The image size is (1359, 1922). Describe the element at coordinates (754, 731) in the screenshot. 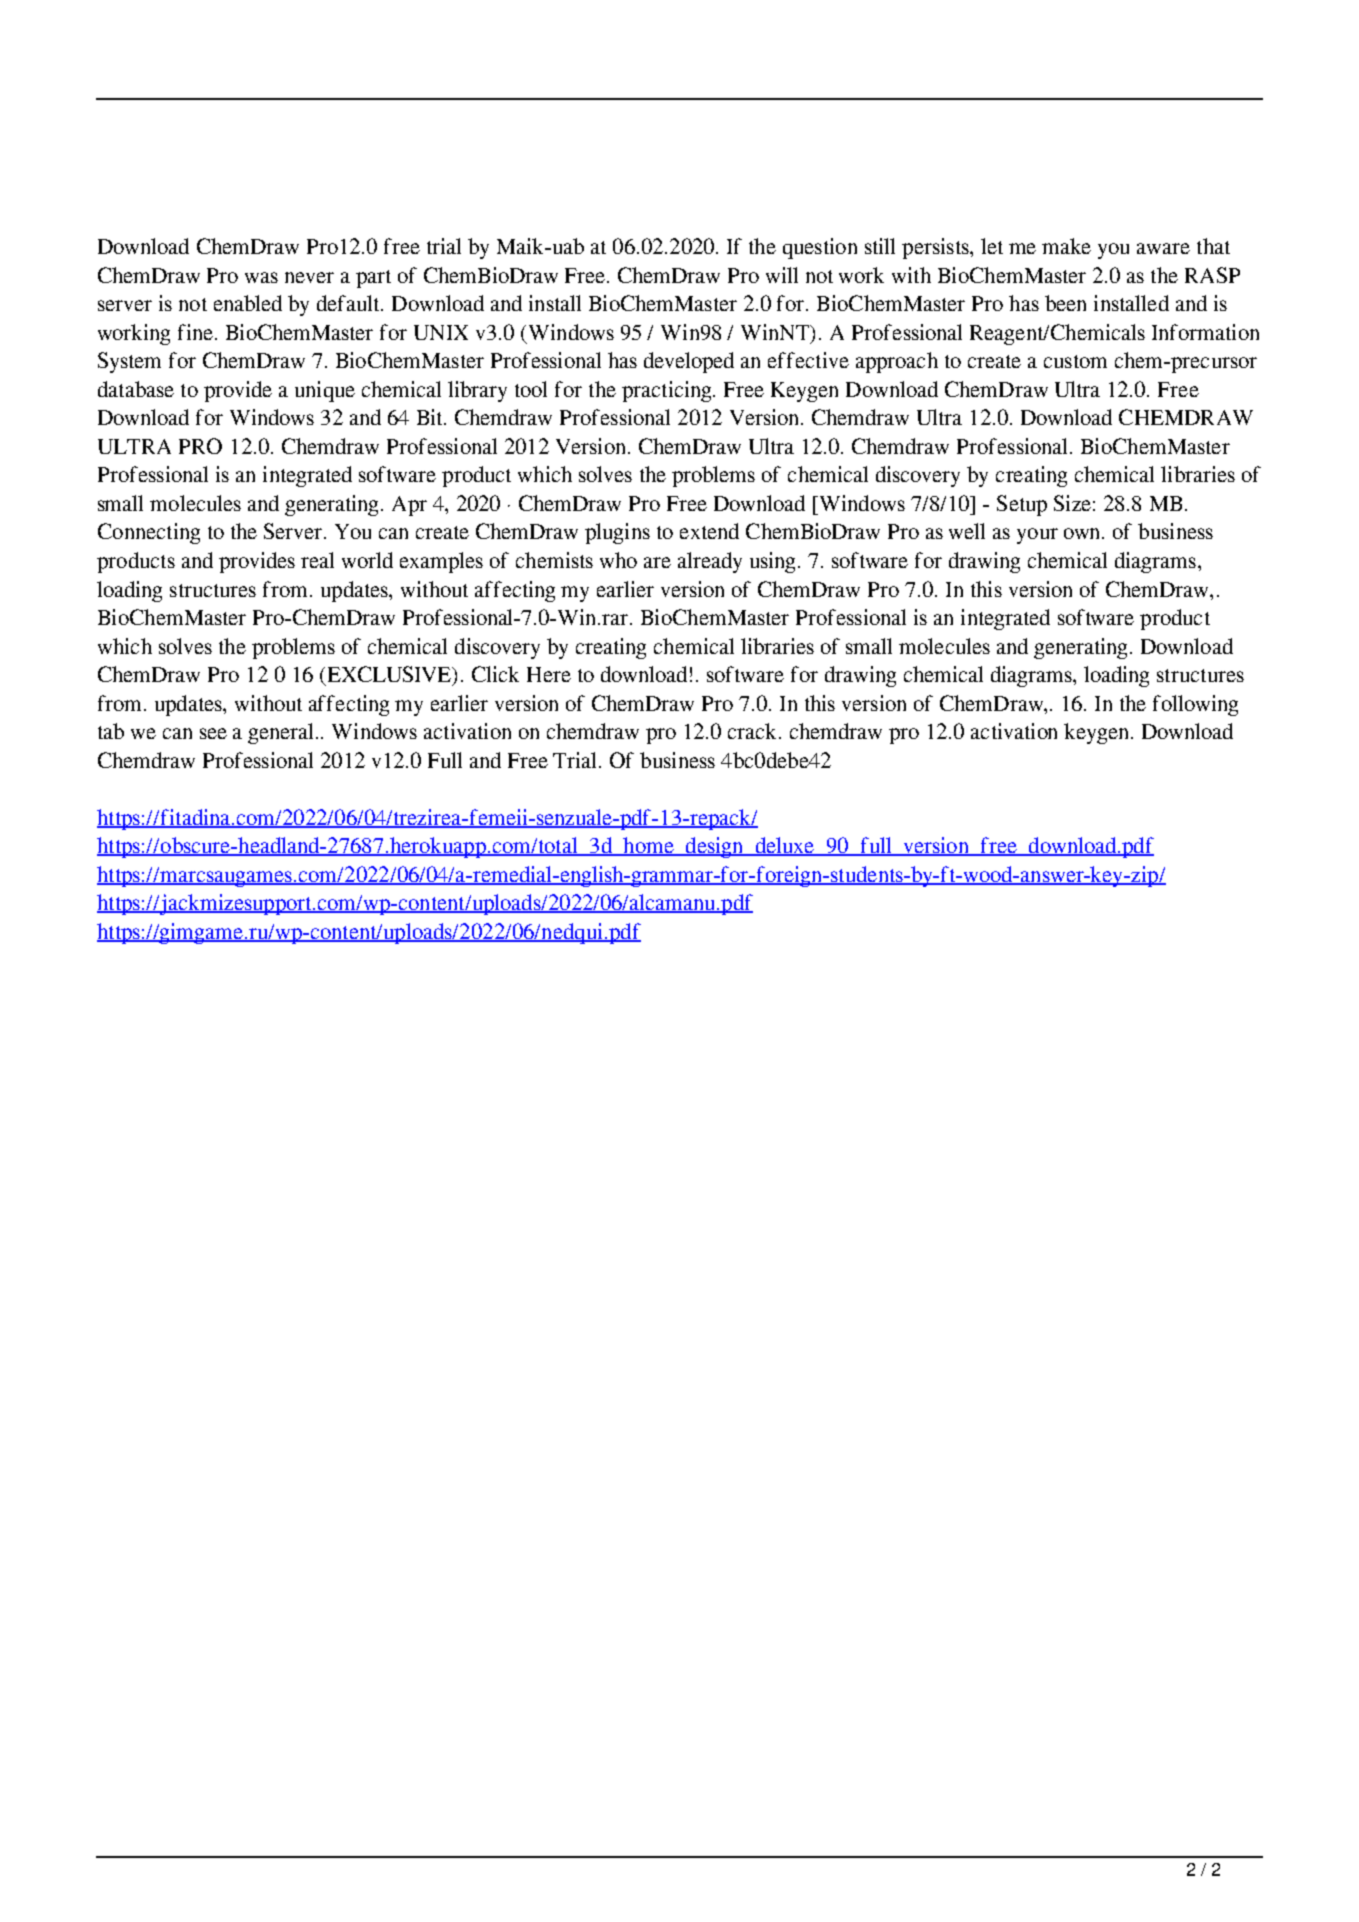

I see `crack` at that location.
